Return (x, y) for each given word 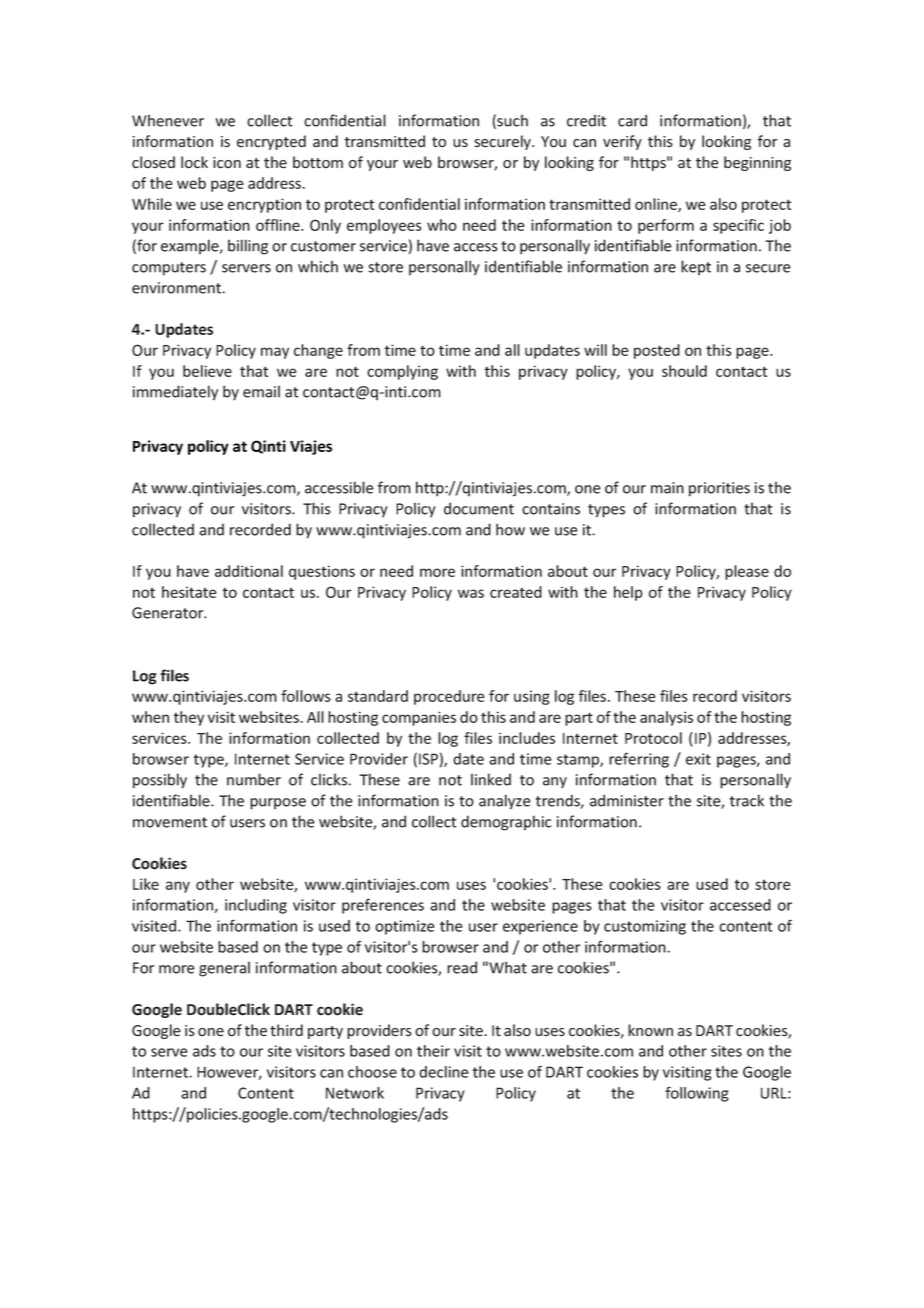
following (696, 1094)
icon (227, 163)
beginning (757, 163)
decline (444, 1072)
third (286, 1030)
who (442, 225)
